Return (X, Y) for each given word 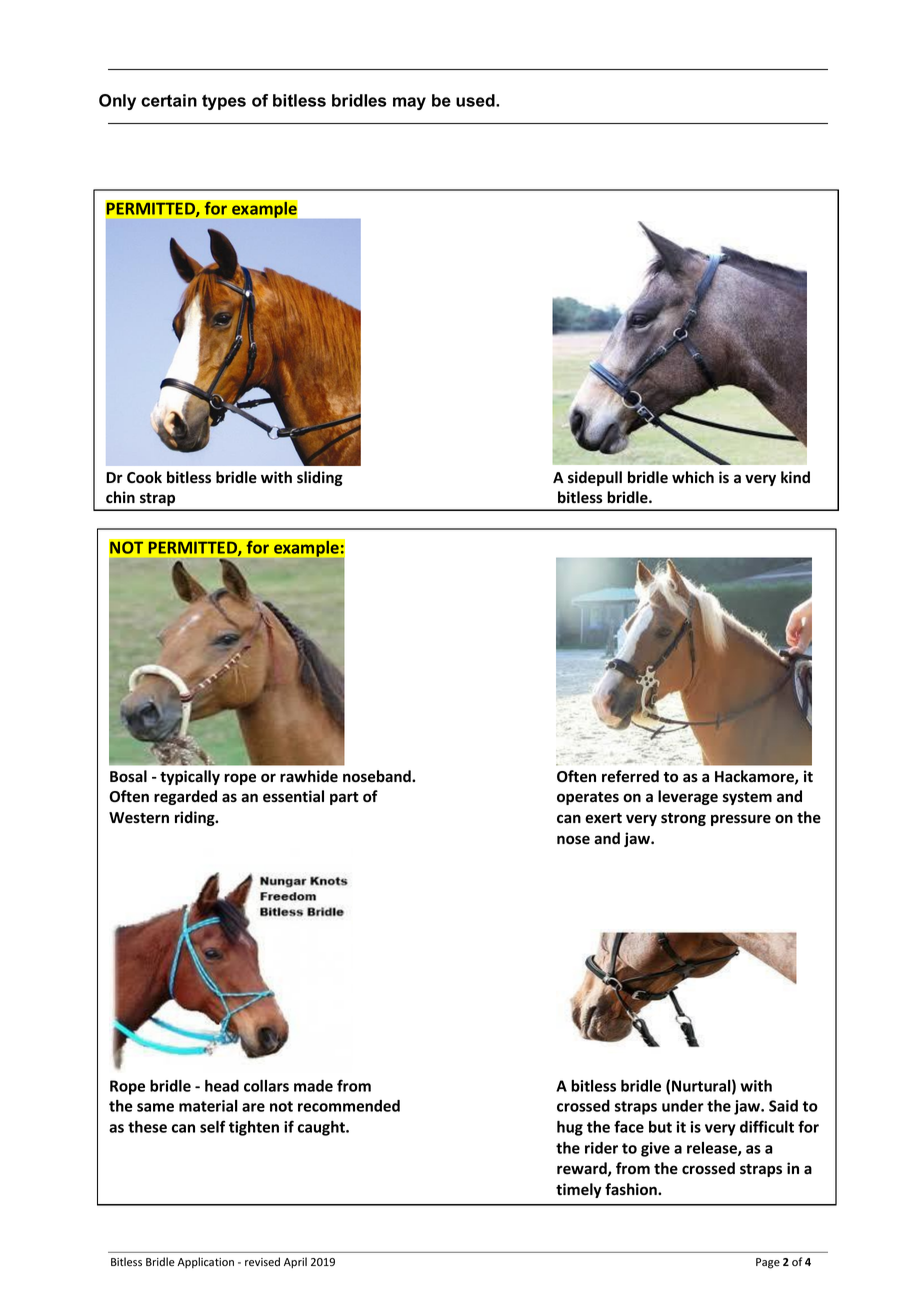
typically (190, 777)
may (409, 103)
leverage (688, 797)
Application (205, 1262)
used (476, 100)
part (344, 798)
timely (579, 1190)
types (224, 102)
